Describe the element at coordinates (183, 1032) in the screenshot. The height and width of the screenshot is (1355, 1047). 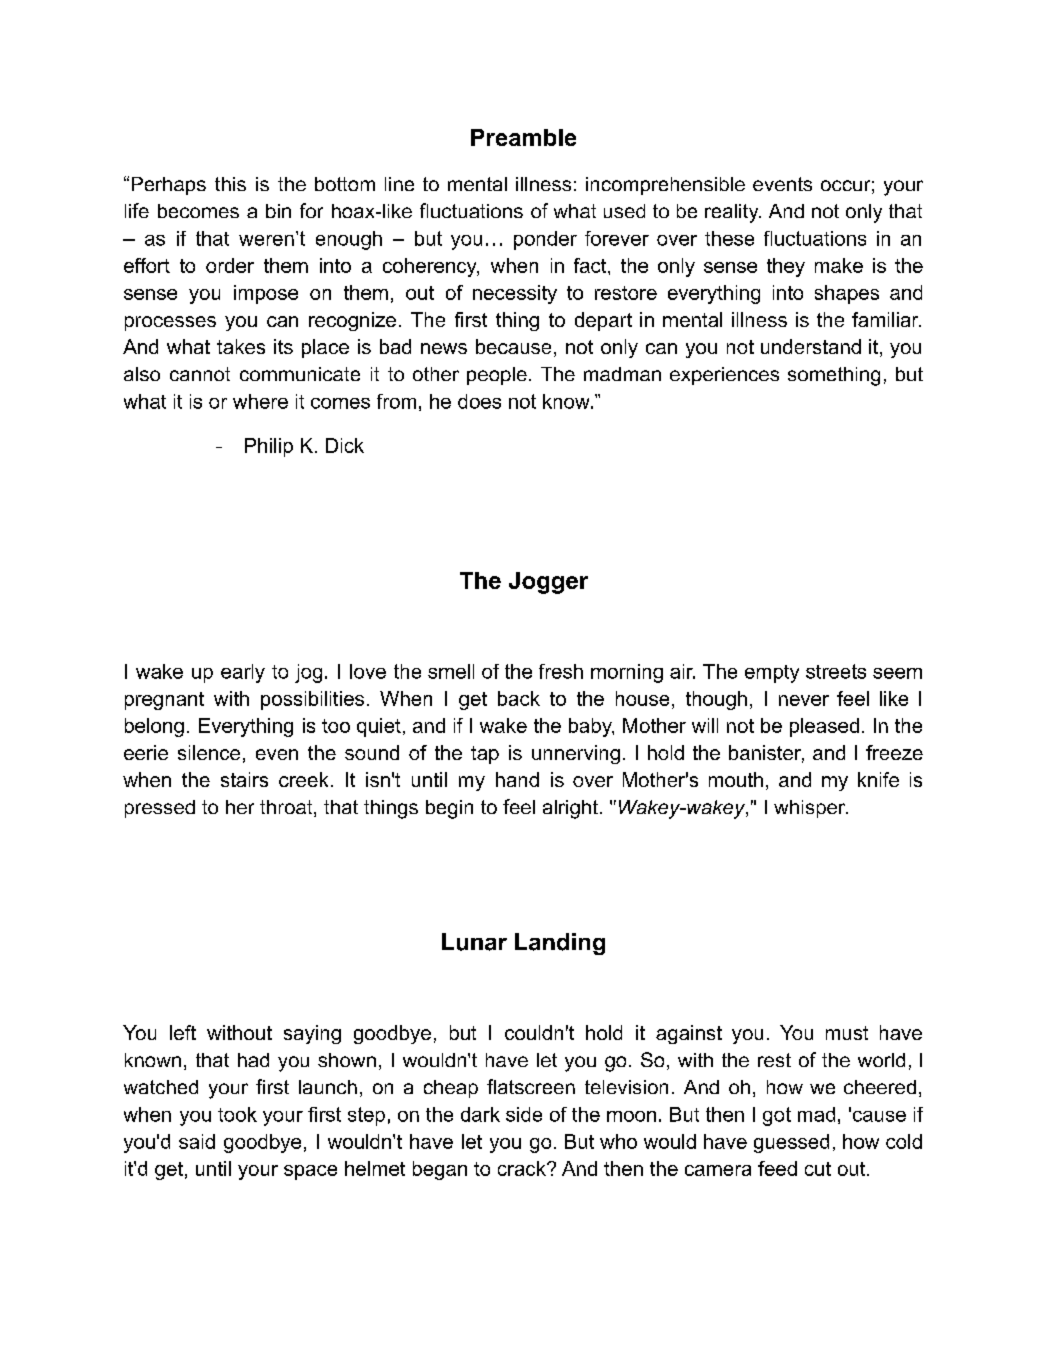
I see `left` at that location.
